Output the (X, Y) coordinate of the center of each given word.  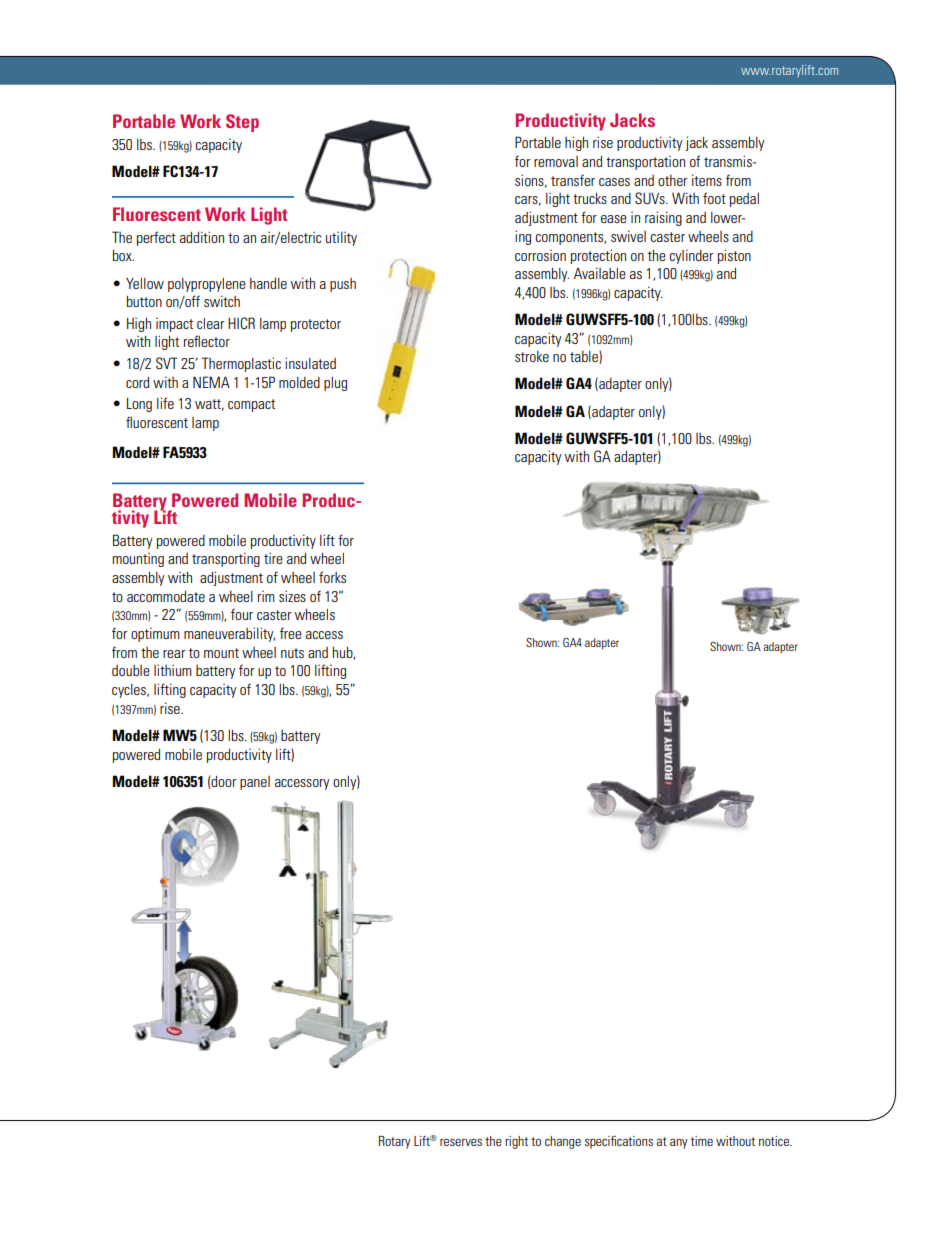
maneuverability (229, 634)
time (702, 1141)
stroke (532, 356)
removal (556, 161)
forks (332, 577)
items (707, 180)
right (516, 1142)
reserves (461, 1142)
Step (242, 123)
